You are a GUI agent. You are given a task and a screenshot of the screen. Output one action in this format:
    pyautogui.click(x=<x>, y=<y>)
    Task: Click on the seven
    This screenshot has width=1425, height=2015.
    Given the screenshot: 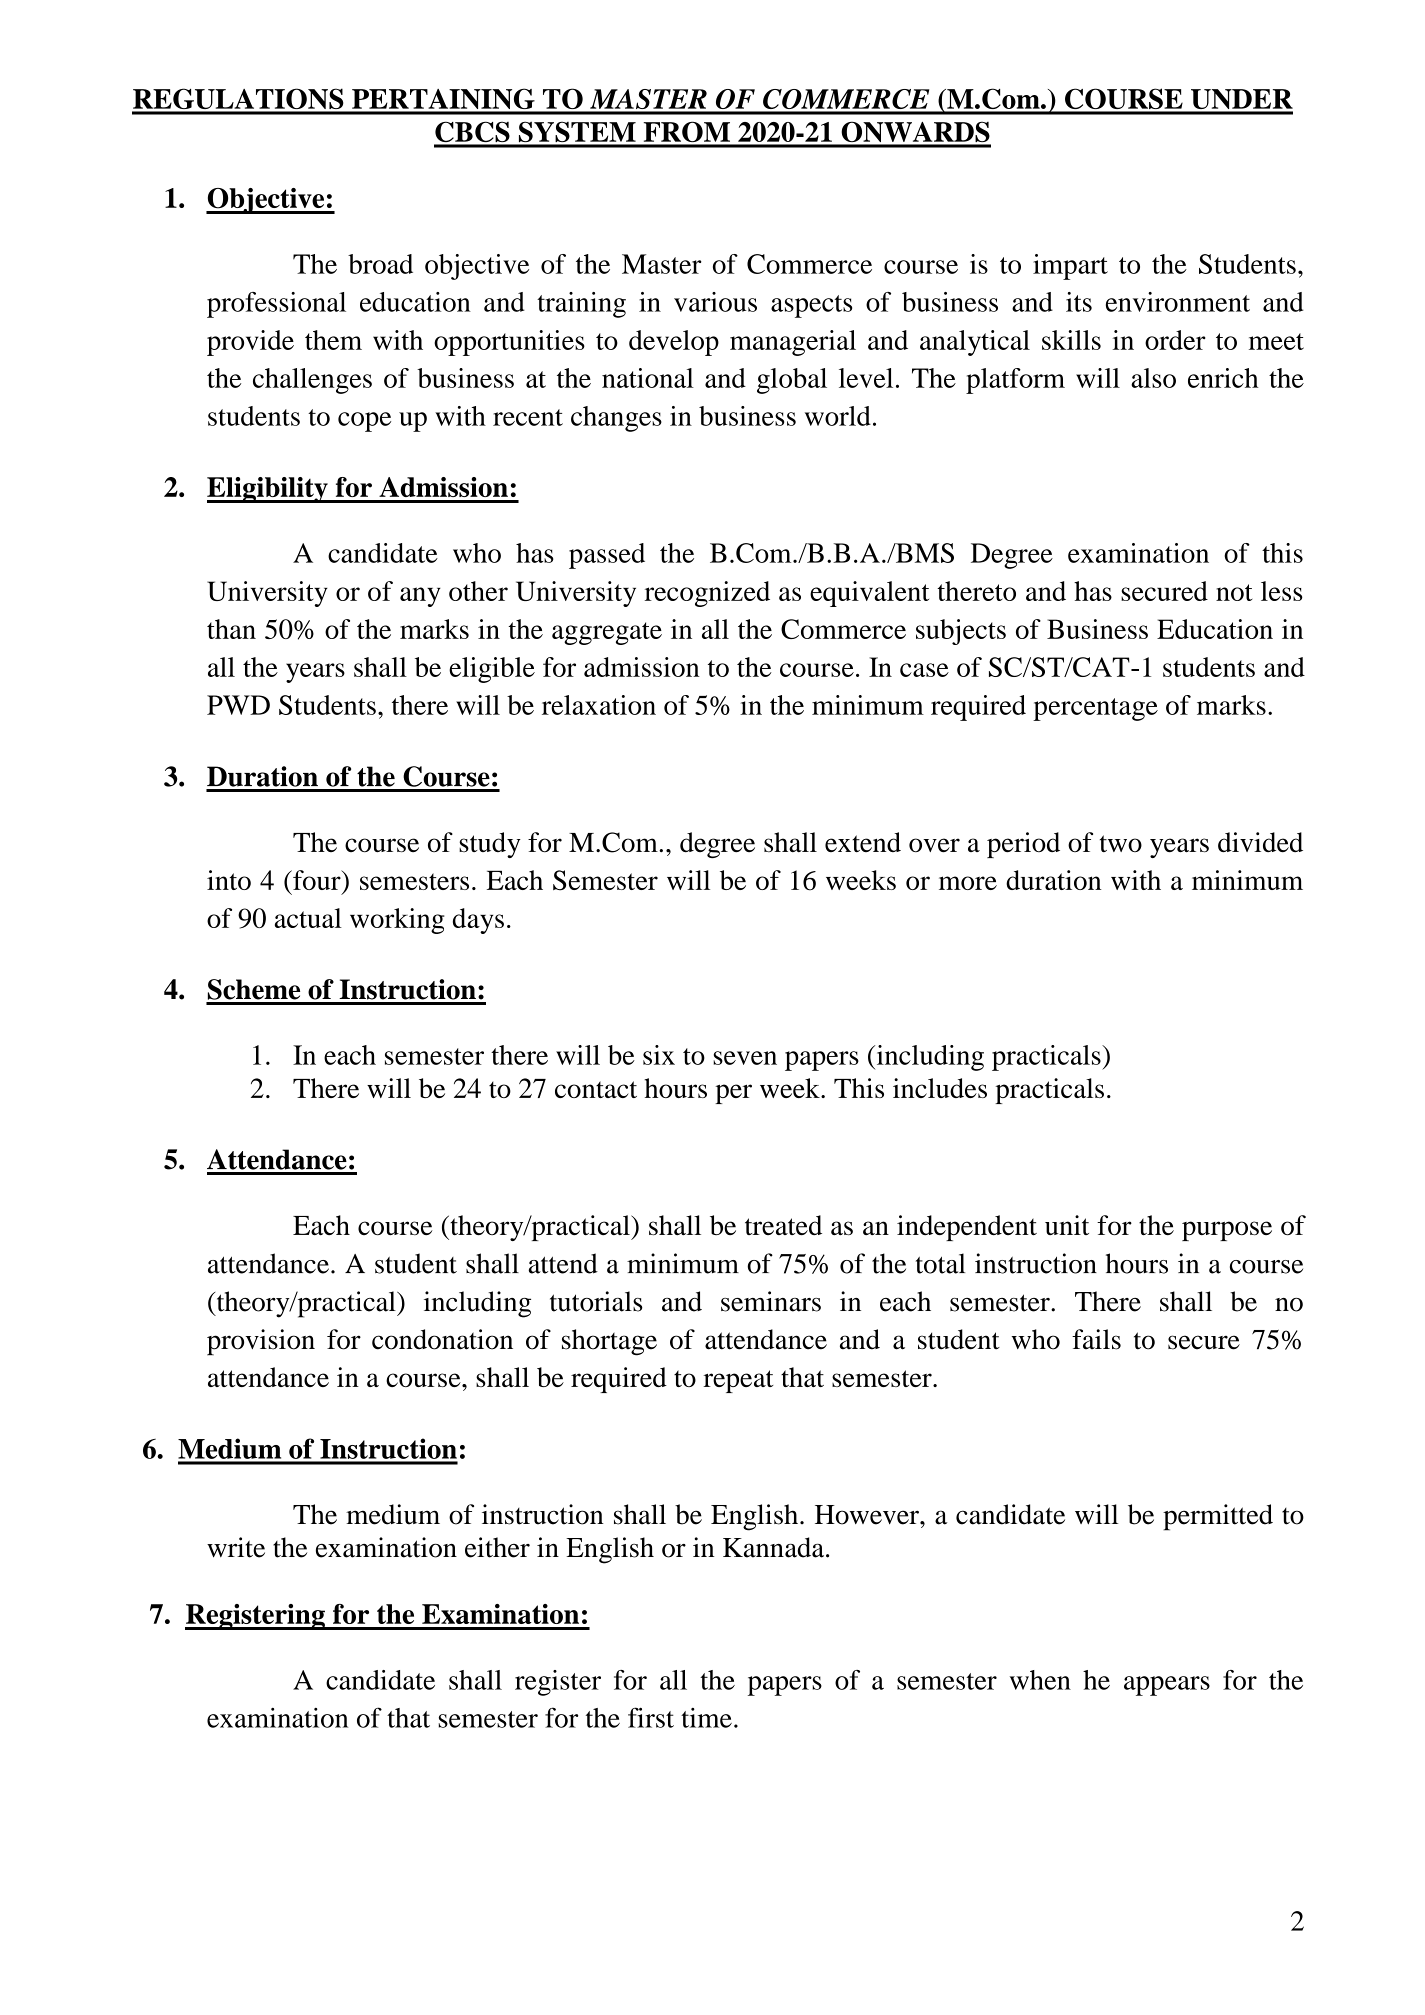 What is the action you would take?
    pyautogui.click(x=745, y=1058)
